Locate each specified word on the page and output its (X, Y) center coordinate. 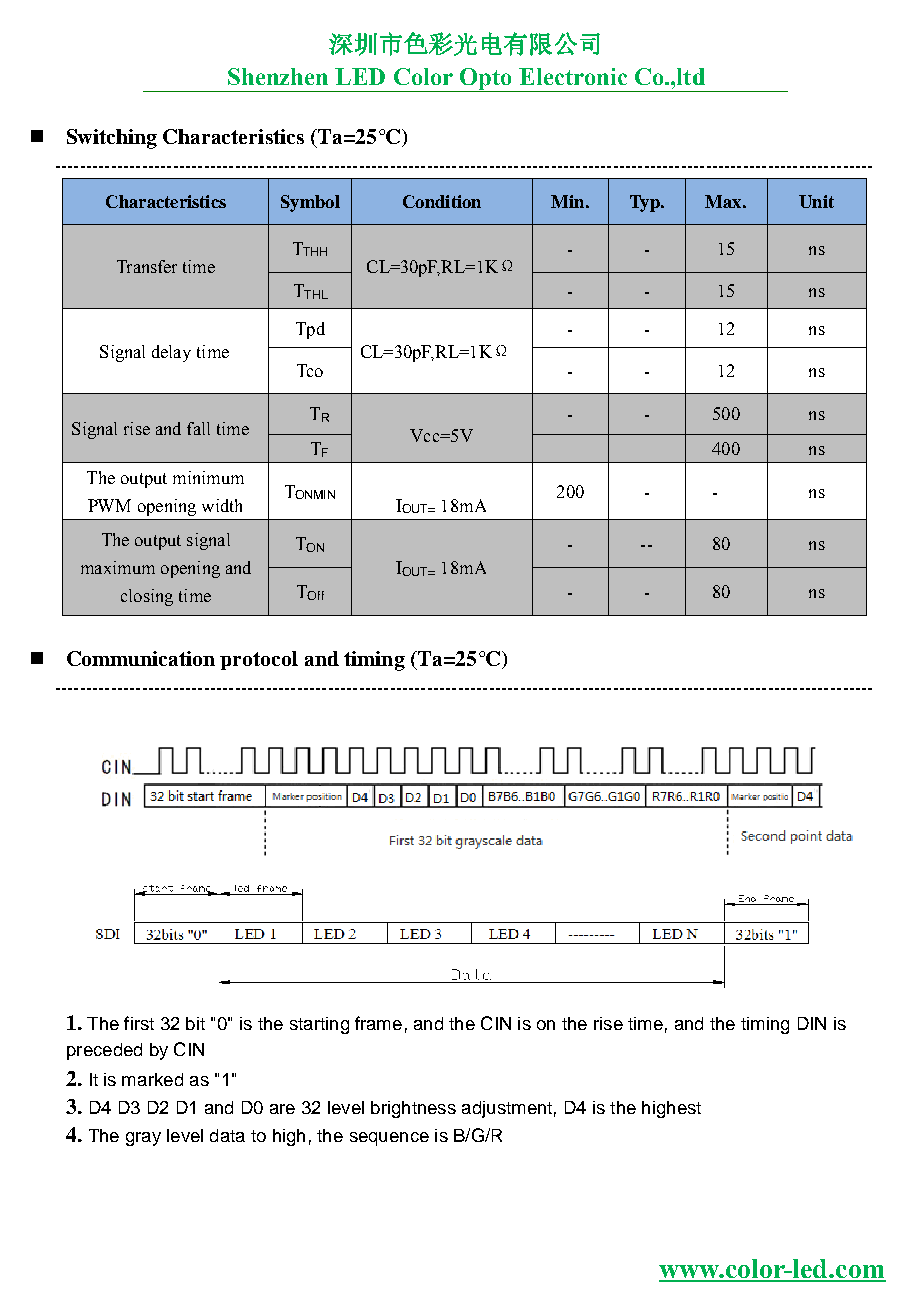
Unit (816, 201)
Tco (310, 370)
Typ (646, 203)
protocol (259, 660)
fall (198, 428)
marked (152, 1079)
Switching (112, 139)
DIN (812, 1023)
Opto (486, 80)
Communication (141, 658)
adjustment (507, 1109)
